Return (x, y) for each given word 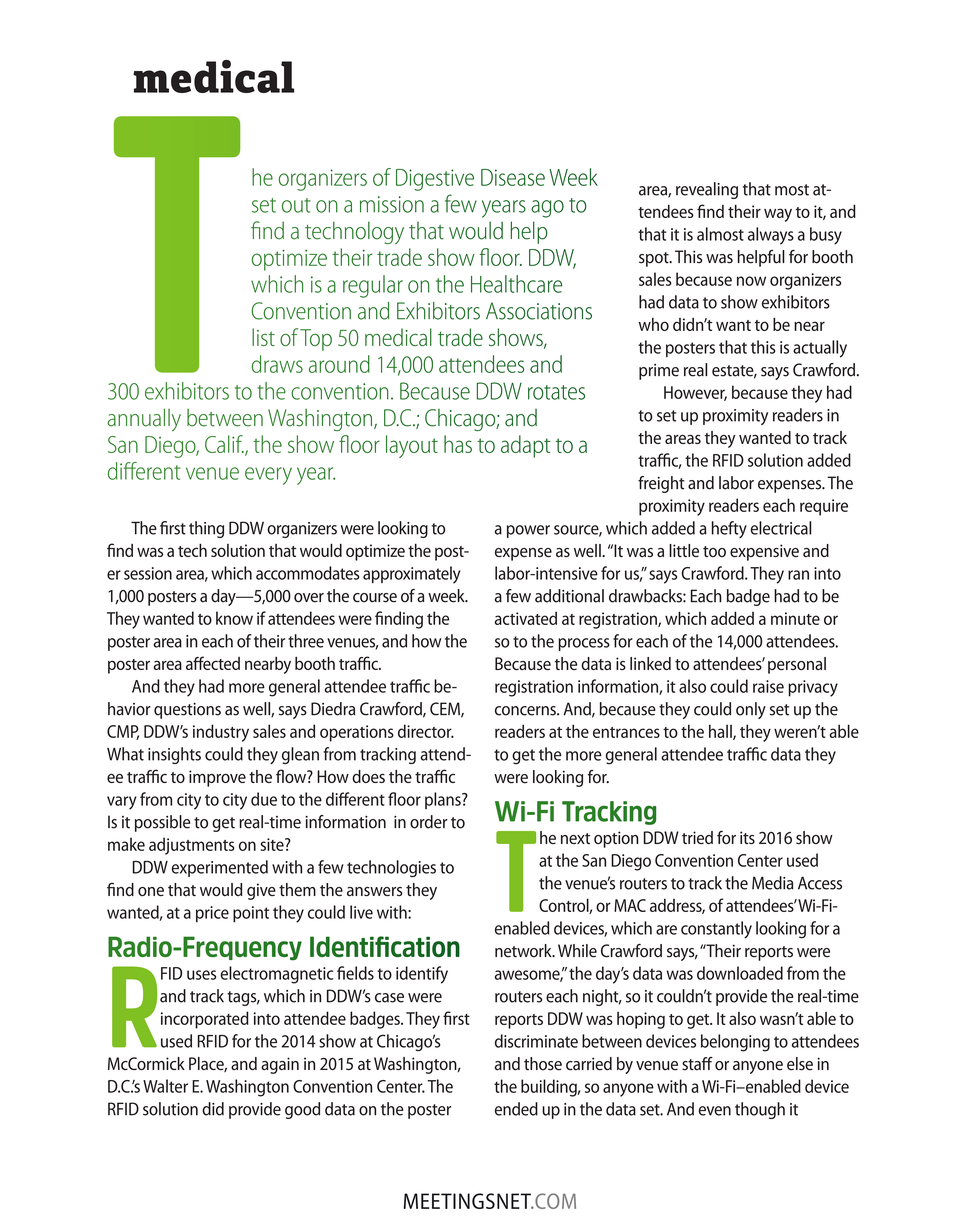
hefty (729, 529)
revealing (707, 190)
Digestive (435, 180)
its (747, 837)
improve (217, 778)
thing (206, 529)
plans (444, 800)
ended (516, 1109)
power (528, 531)
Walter (165, 1086)
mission (392, 204)
